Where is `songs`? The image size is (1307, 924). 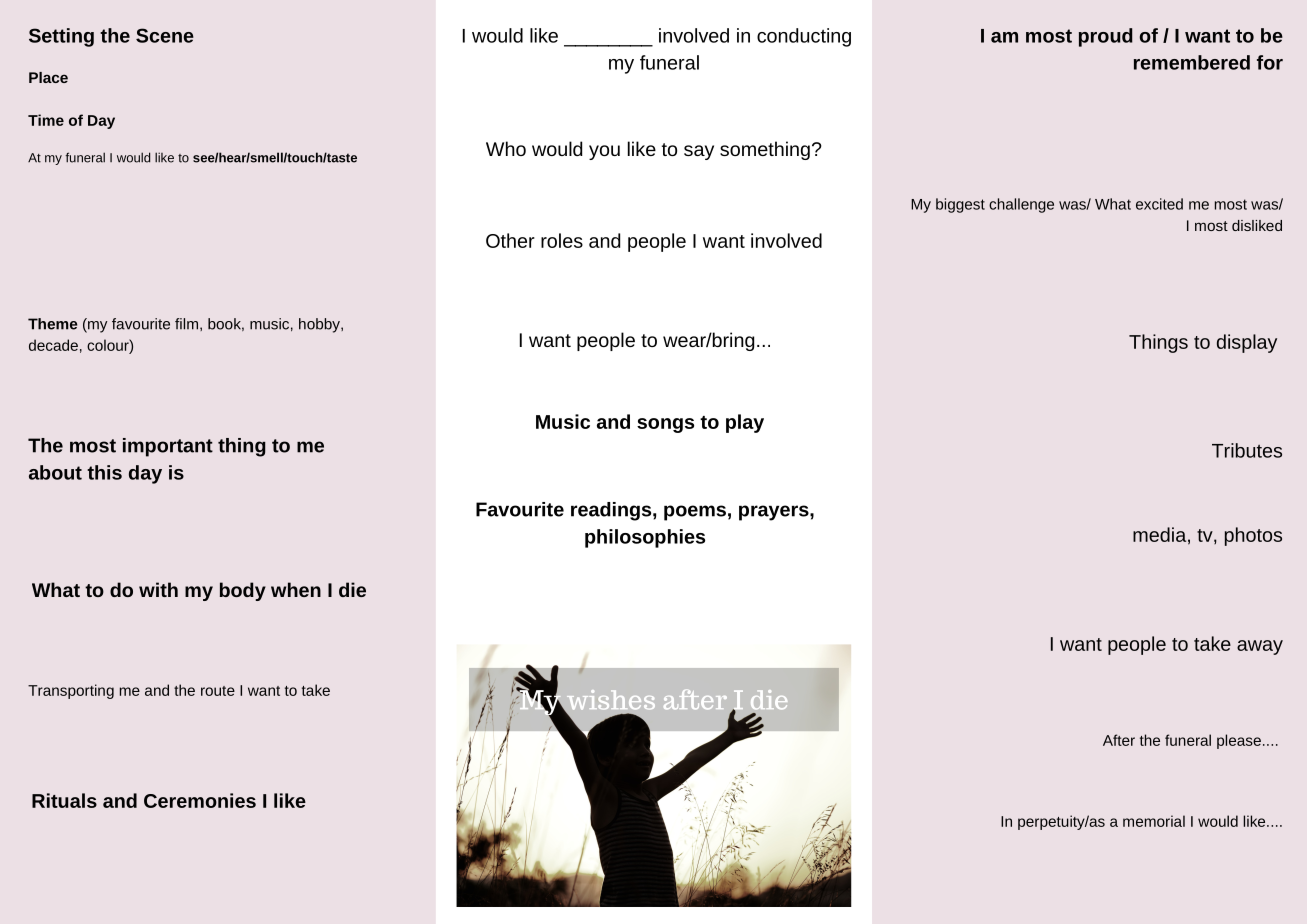 songs is located at coordinates (665, 425).
